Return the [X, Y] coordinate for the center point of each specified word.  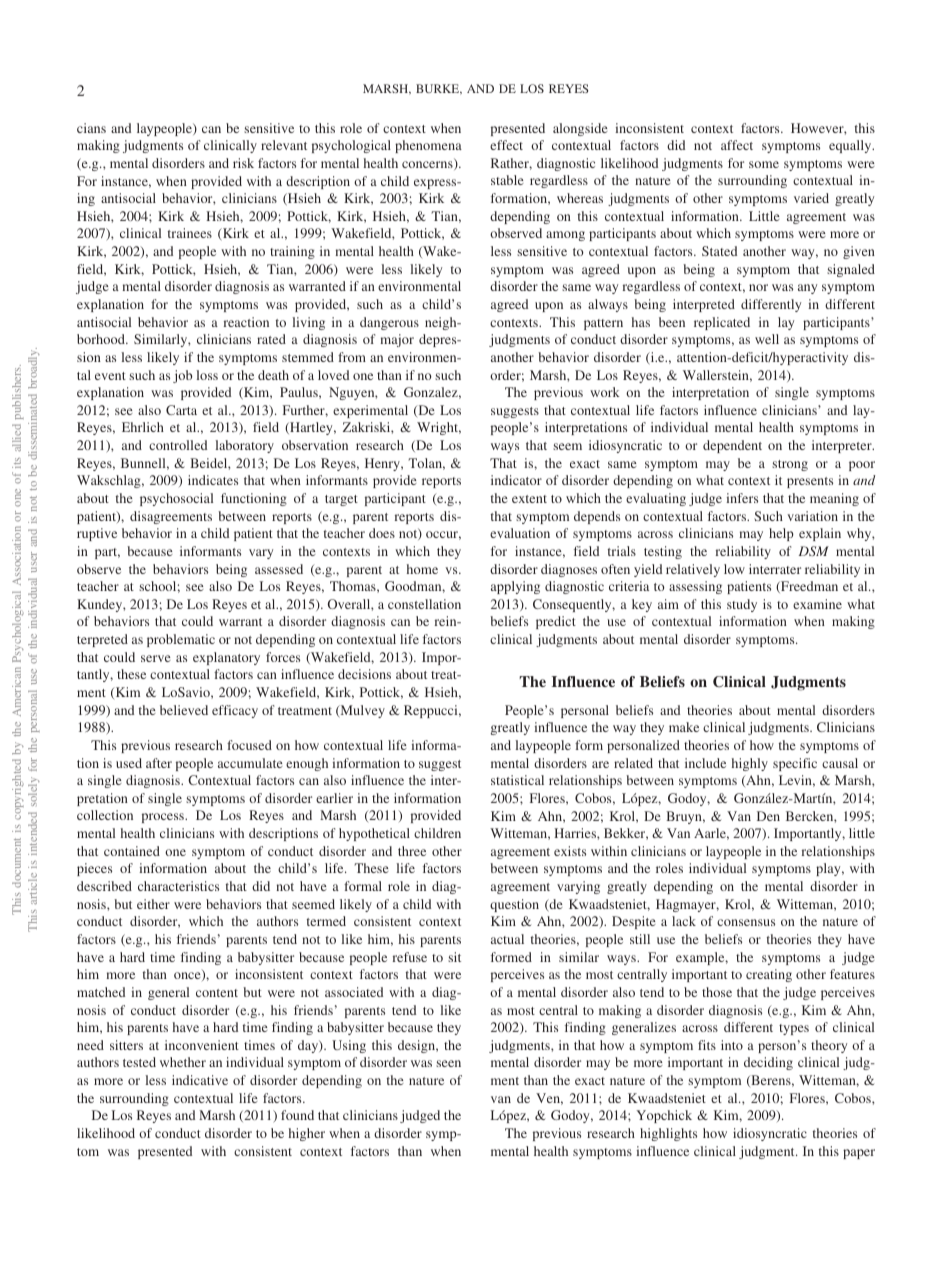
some [764, 164]
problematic [181, 640]
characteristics [178, 886]
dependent [732, 446]
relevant [284, 145]
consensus [746, 922]
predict [556, 622]
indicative [200, 1080]
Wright [439, 428]
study [742, 605]
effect [506, 145]
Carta [181, 410]
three [412, 851]
